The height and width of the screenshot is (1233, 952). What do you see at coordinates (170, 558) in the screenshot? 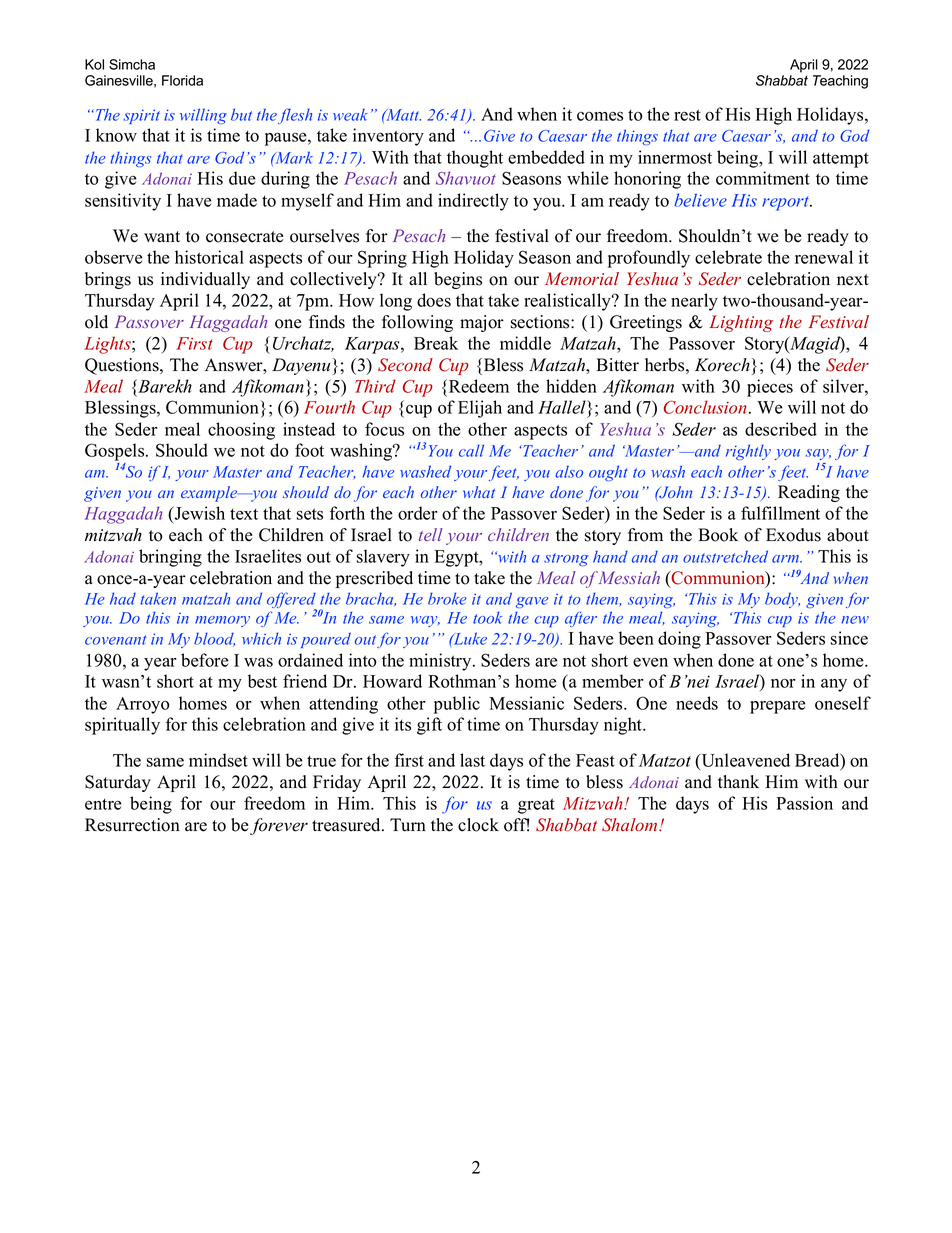
I see `bringing` at bounding box center [170, 558].
